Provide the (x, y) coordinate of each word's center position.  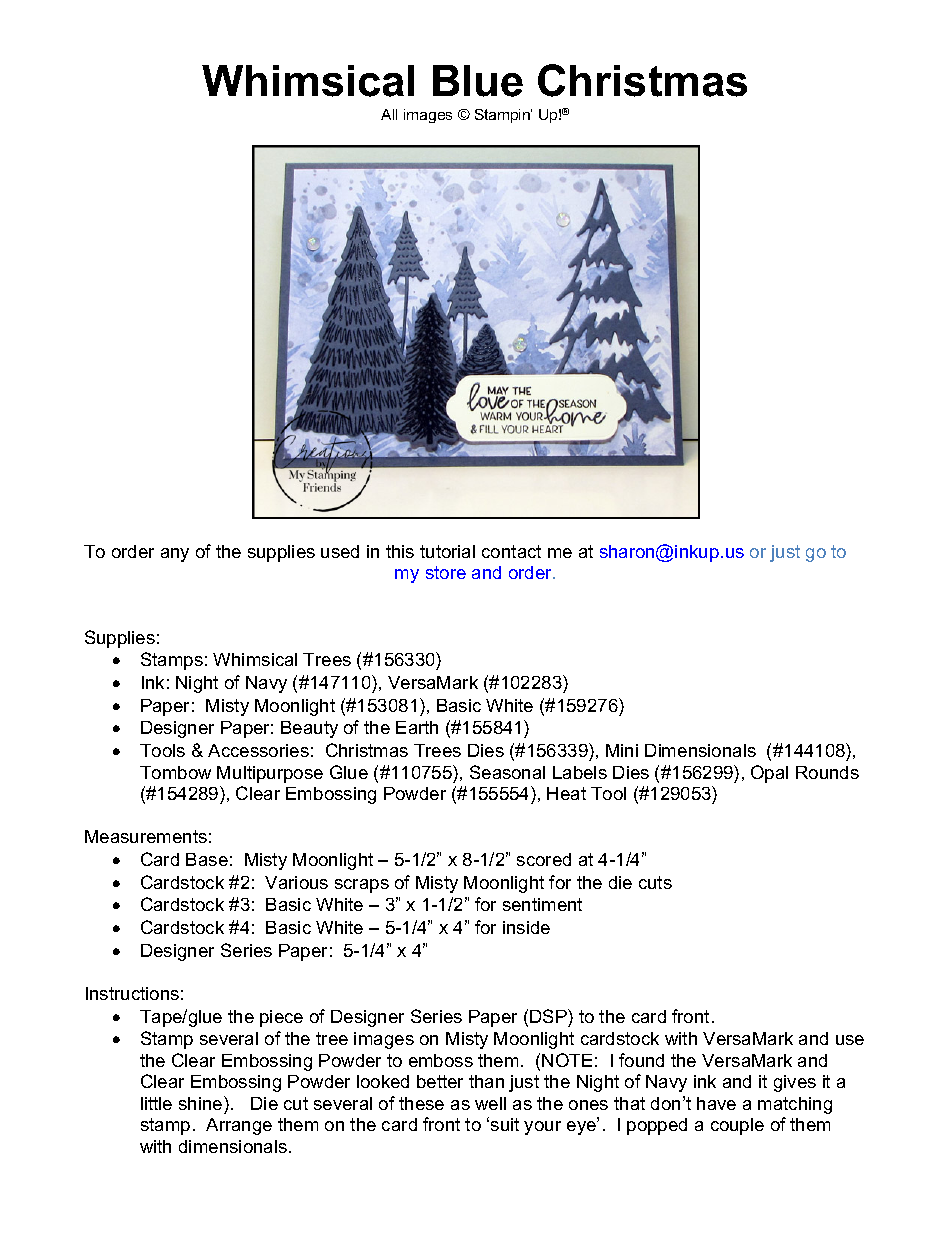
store (446, 572)
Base (207, 859)
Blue (478, 81)
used (340, 551)
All (389, 114)
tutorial (447, 551)
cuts (655, 882)
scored (544, 859)
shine (202, 1103)
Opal (769, 774)
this (400, 551)
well (490, 1103)
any (175, 555)
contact (511, 551)
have (716, 1103)
